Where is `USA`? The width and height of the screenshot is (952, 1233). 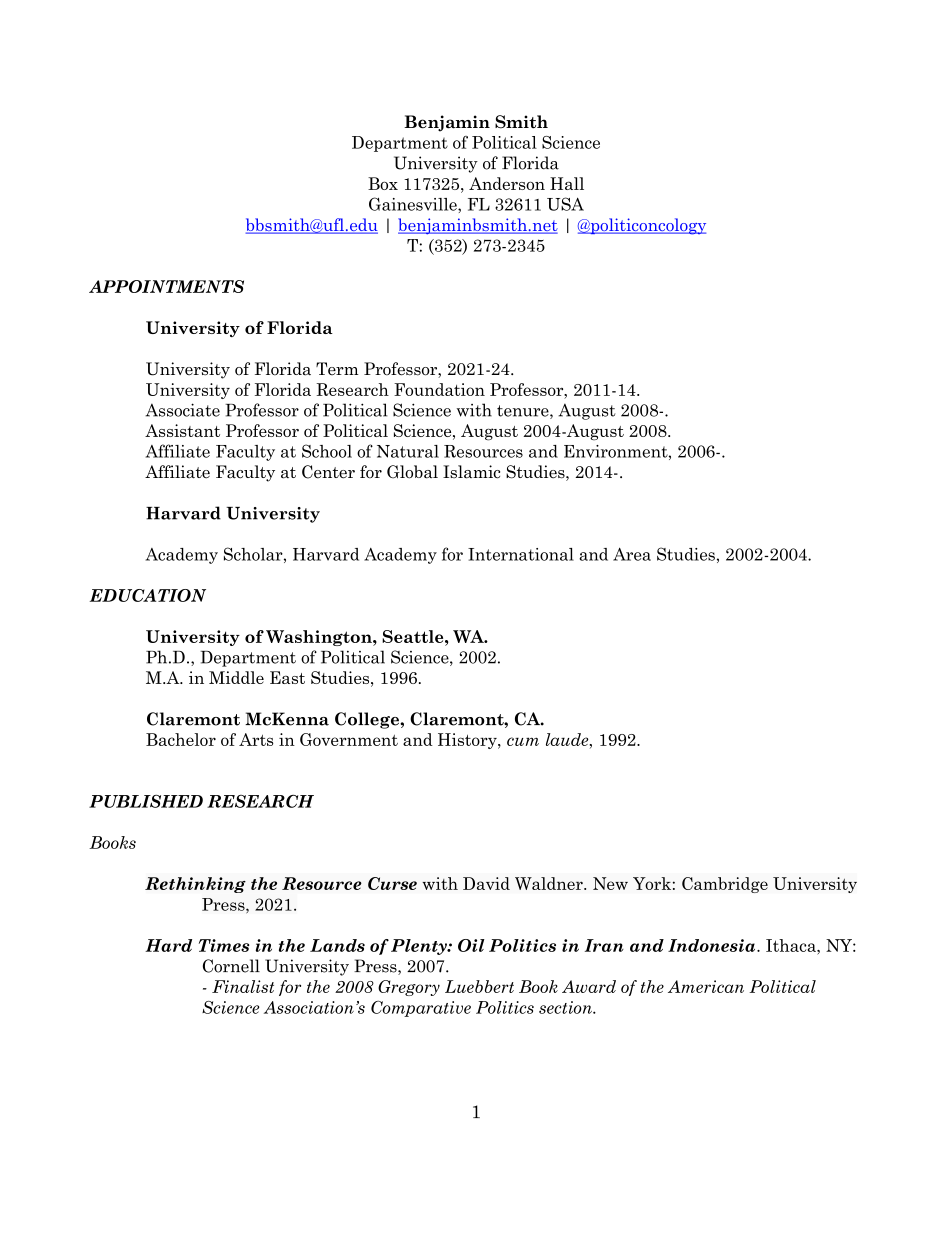 USA is located at coordinates (565, 204).
